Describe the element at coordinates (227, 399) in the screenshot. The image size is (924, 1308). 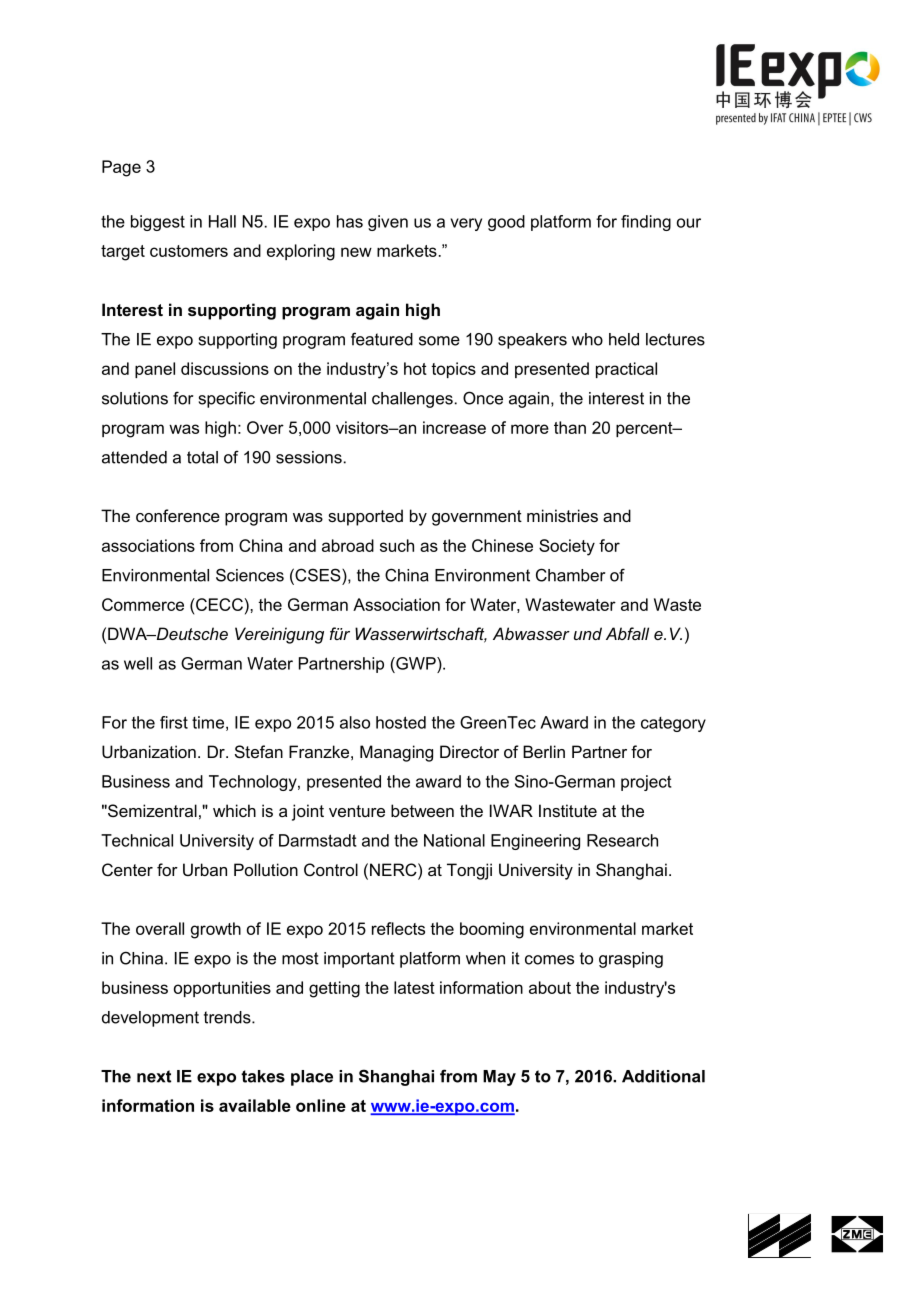
I see `specific` at that location.
